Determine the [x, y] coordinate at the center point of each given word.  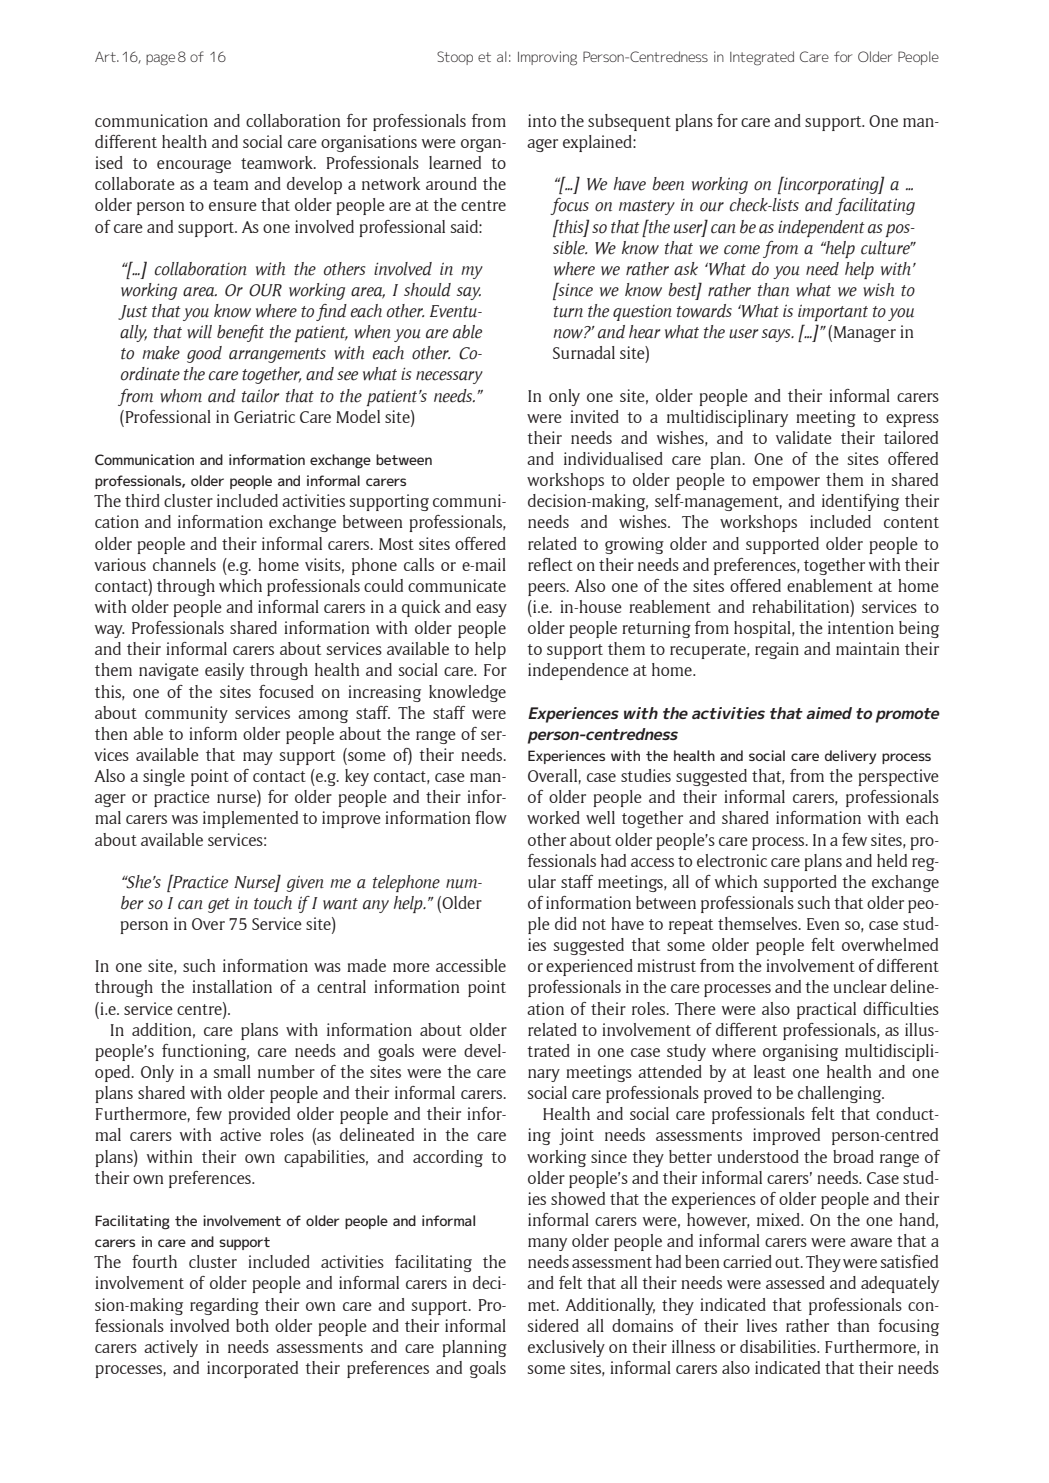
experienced [589, 967]
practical [826, 1010]
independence [578, 671]
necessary [449, 377]
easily [224, 671]
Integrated [762, 58]
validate [804, 437]
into [542, 120]
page [160, 60]
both [252, 1325]
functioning [205, 1052]
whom [181, 396]
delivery [850, 757]
